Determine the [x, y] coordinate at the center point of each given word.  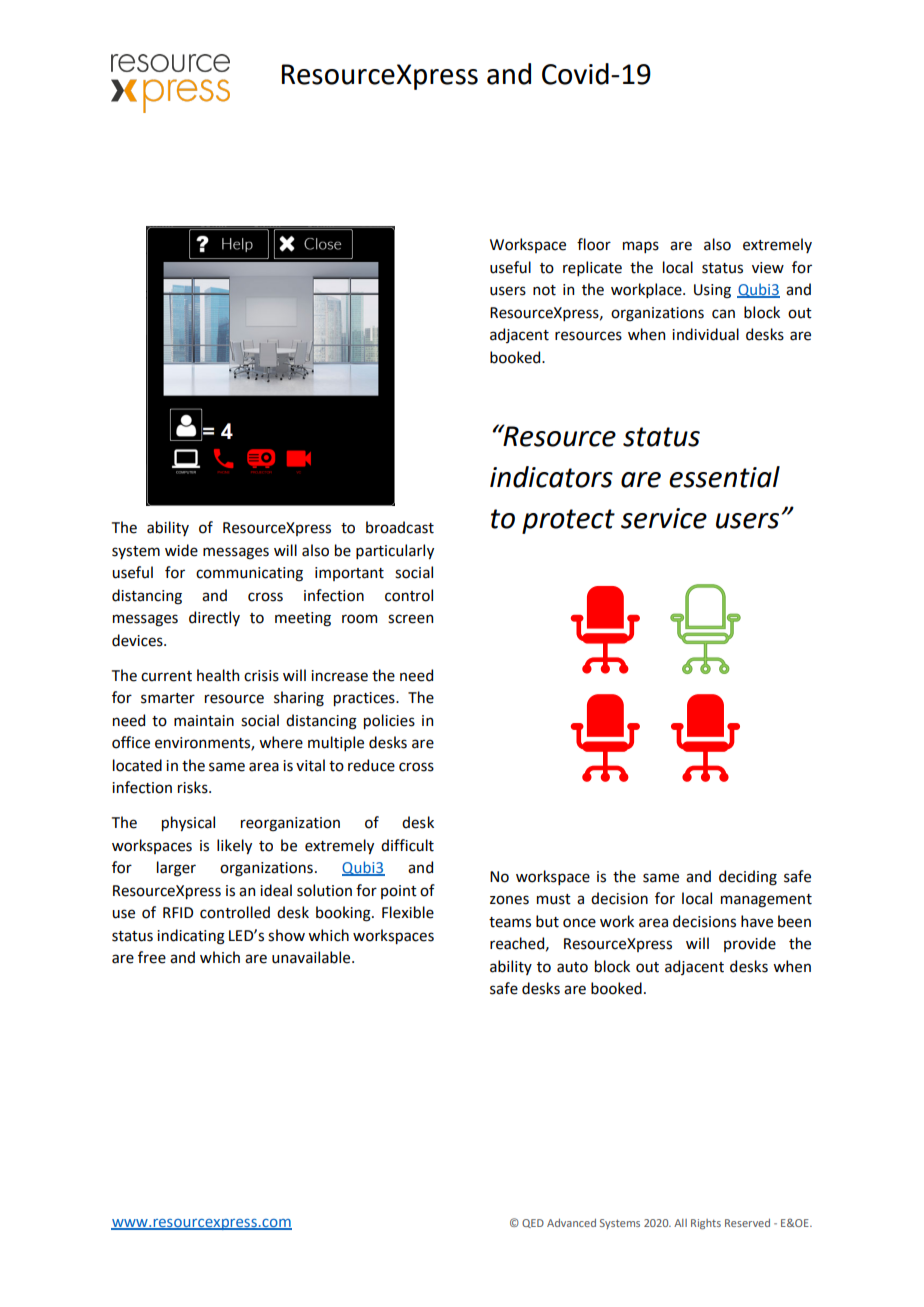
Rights [706, 1224]
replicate [592, 268]
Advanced [571, 1223]
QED [533, 1223]
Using [712, 291]
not [544, 290]
